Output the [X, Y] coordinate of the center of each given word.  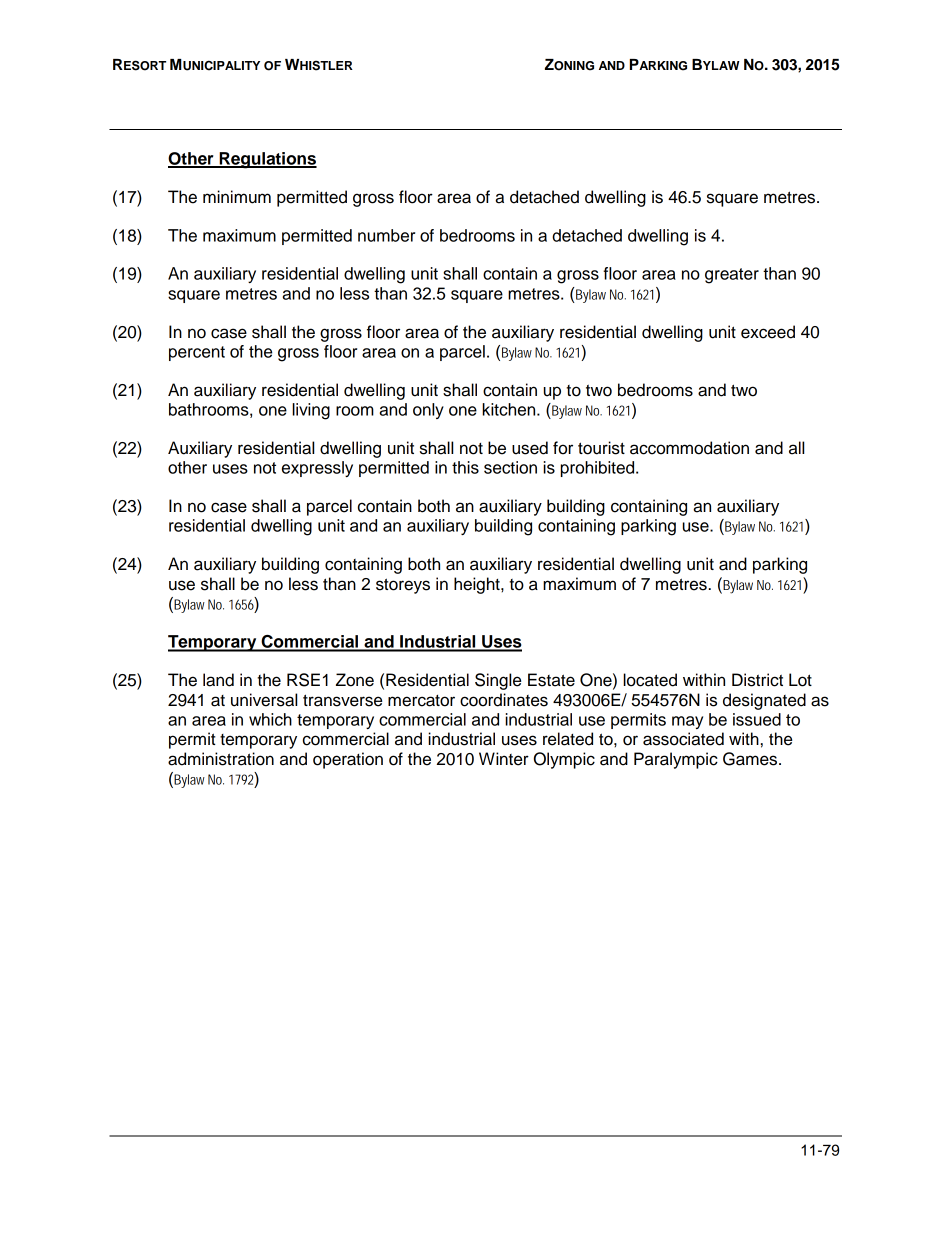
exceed [768, 332]
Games [751, 759]
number [386, 235]
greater [732, 276]
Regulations [267, 160]
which [270, 719]
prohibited [599, 469]
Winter [504, 759]
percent [197, 353]
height [478, 585]
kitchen [510, 409]
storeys [403, 586]
